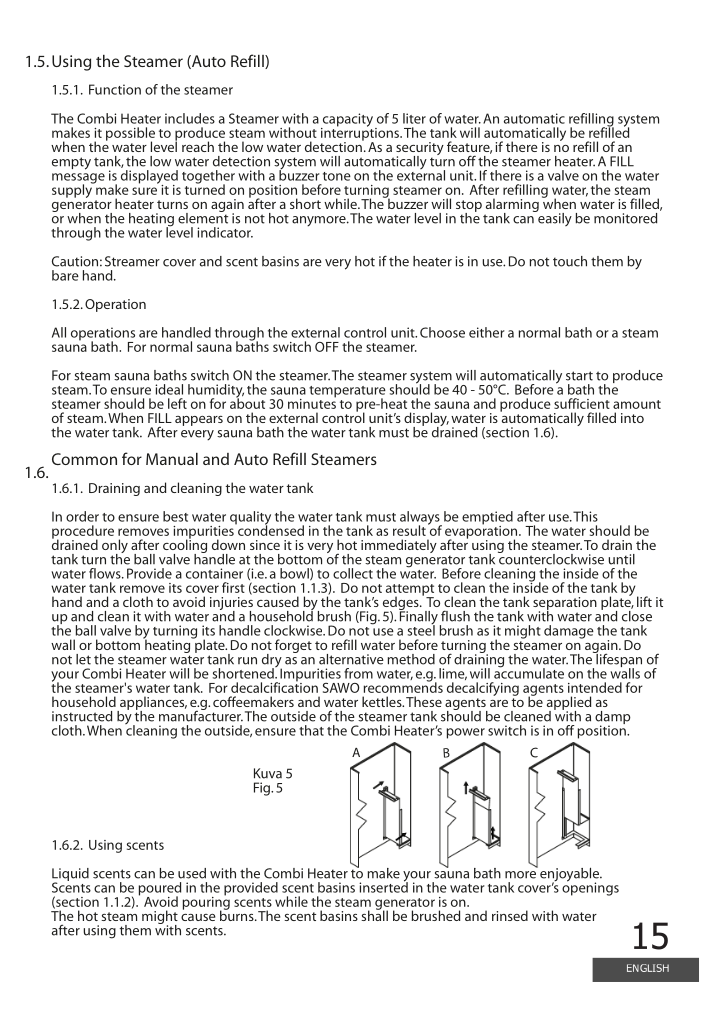 This screenshot has height=1023, width=722. I want to click on capacity, so click(347, 121).
